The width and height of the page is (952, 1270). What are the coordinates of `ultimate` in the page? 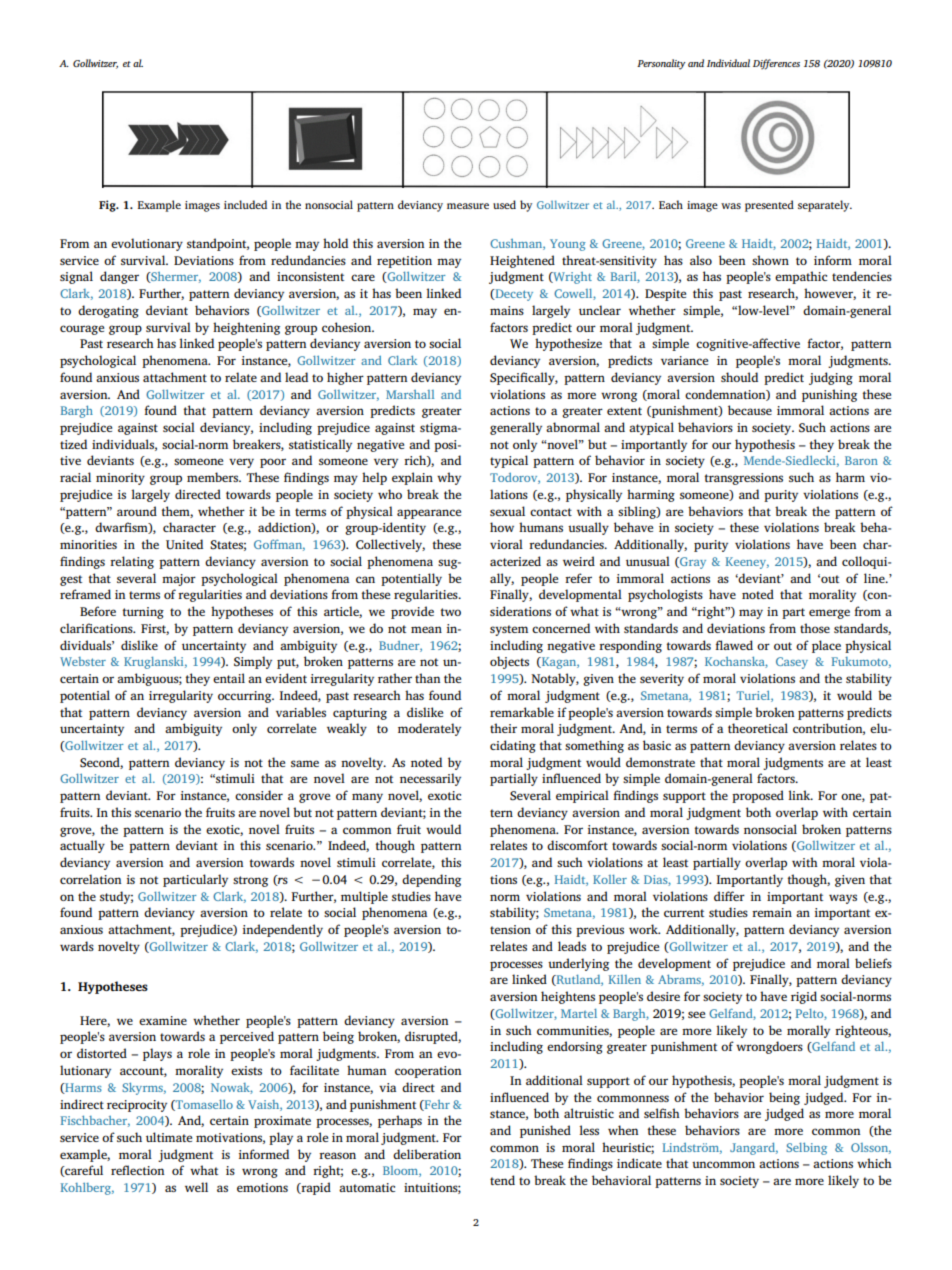 It's located at (169, 1137).
